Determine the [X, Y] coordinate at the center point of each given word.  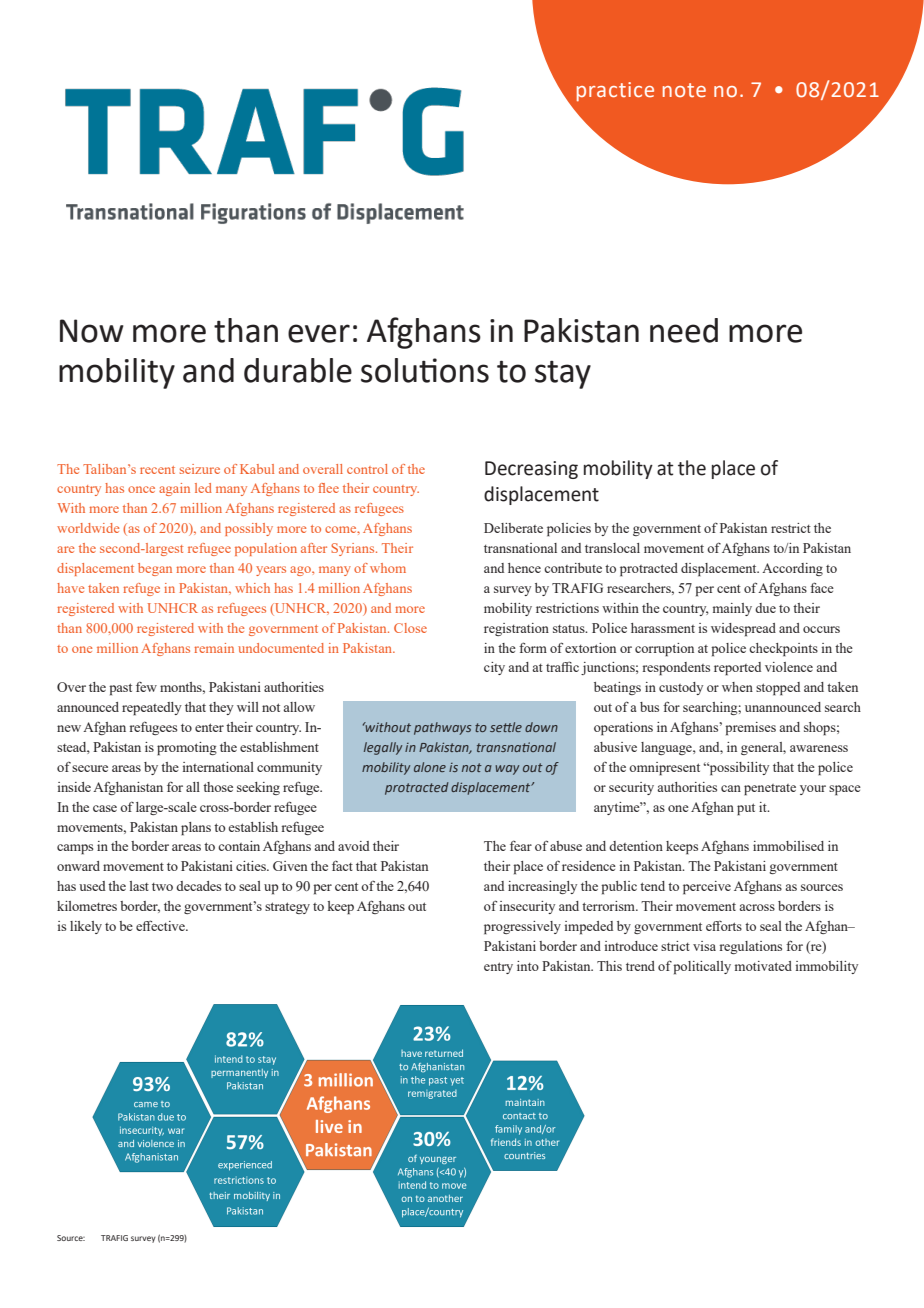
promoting [187, 749]
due [765, 608]
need [684, 330]
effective [161, 925]
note [684, 90]
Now [92, 331]
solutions [425, 370]
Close [410, 628]
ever [319, 333]
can [731, 788]
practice [615, 92]
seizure [200, 469]
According [792, 569]
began [155, 569]
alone [430, 767]
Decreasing [531, 470]
